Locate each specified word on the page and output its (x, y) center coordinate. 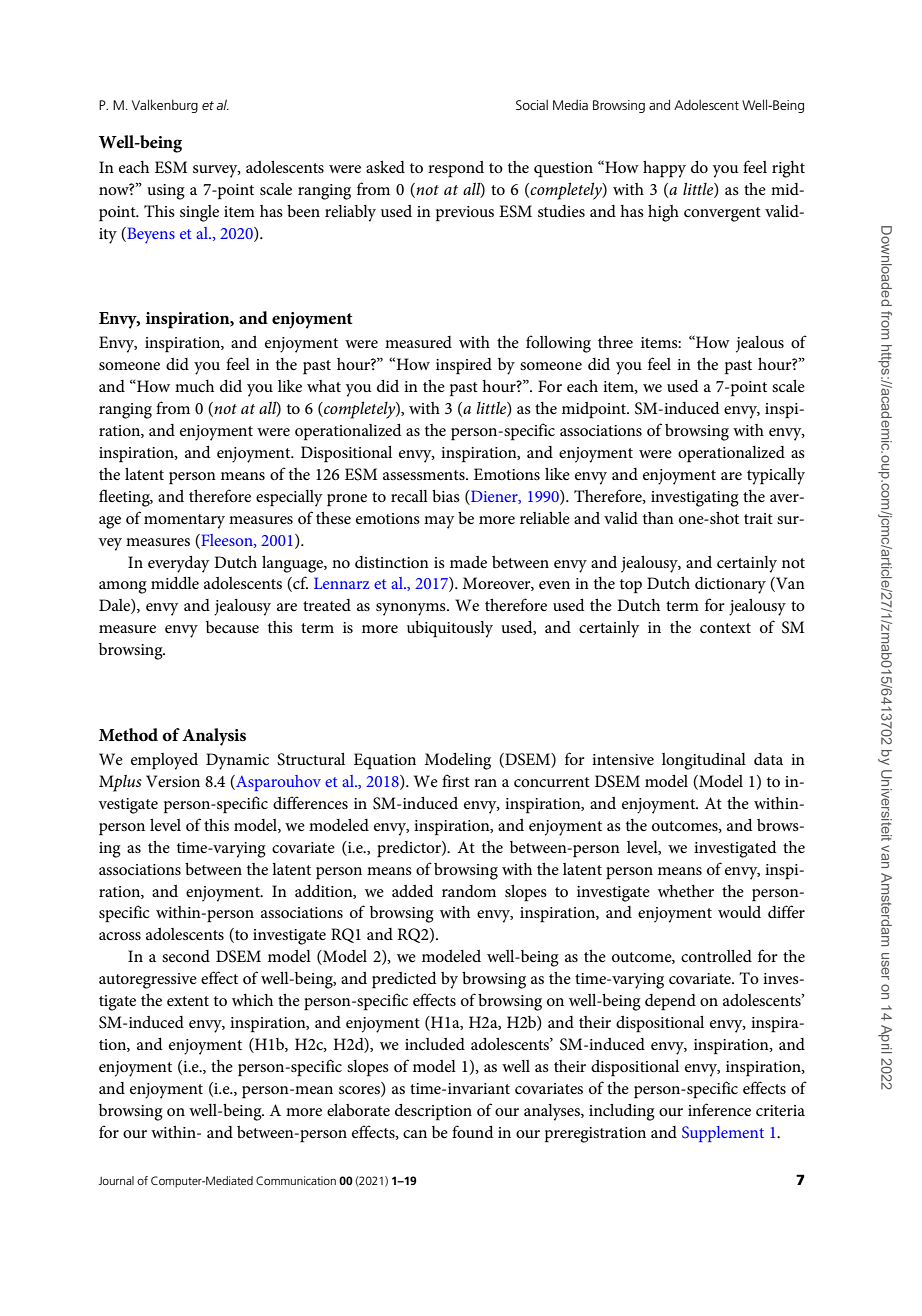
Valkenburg (165, 106)
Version (173, 781)
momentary (184, 521)
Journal (116, 1180)
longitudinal (704, 761)
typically (776, 476)
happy (664, 169)
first (456, 780)
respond (456, 169)
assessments (425, 475)
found (473, 1131)
